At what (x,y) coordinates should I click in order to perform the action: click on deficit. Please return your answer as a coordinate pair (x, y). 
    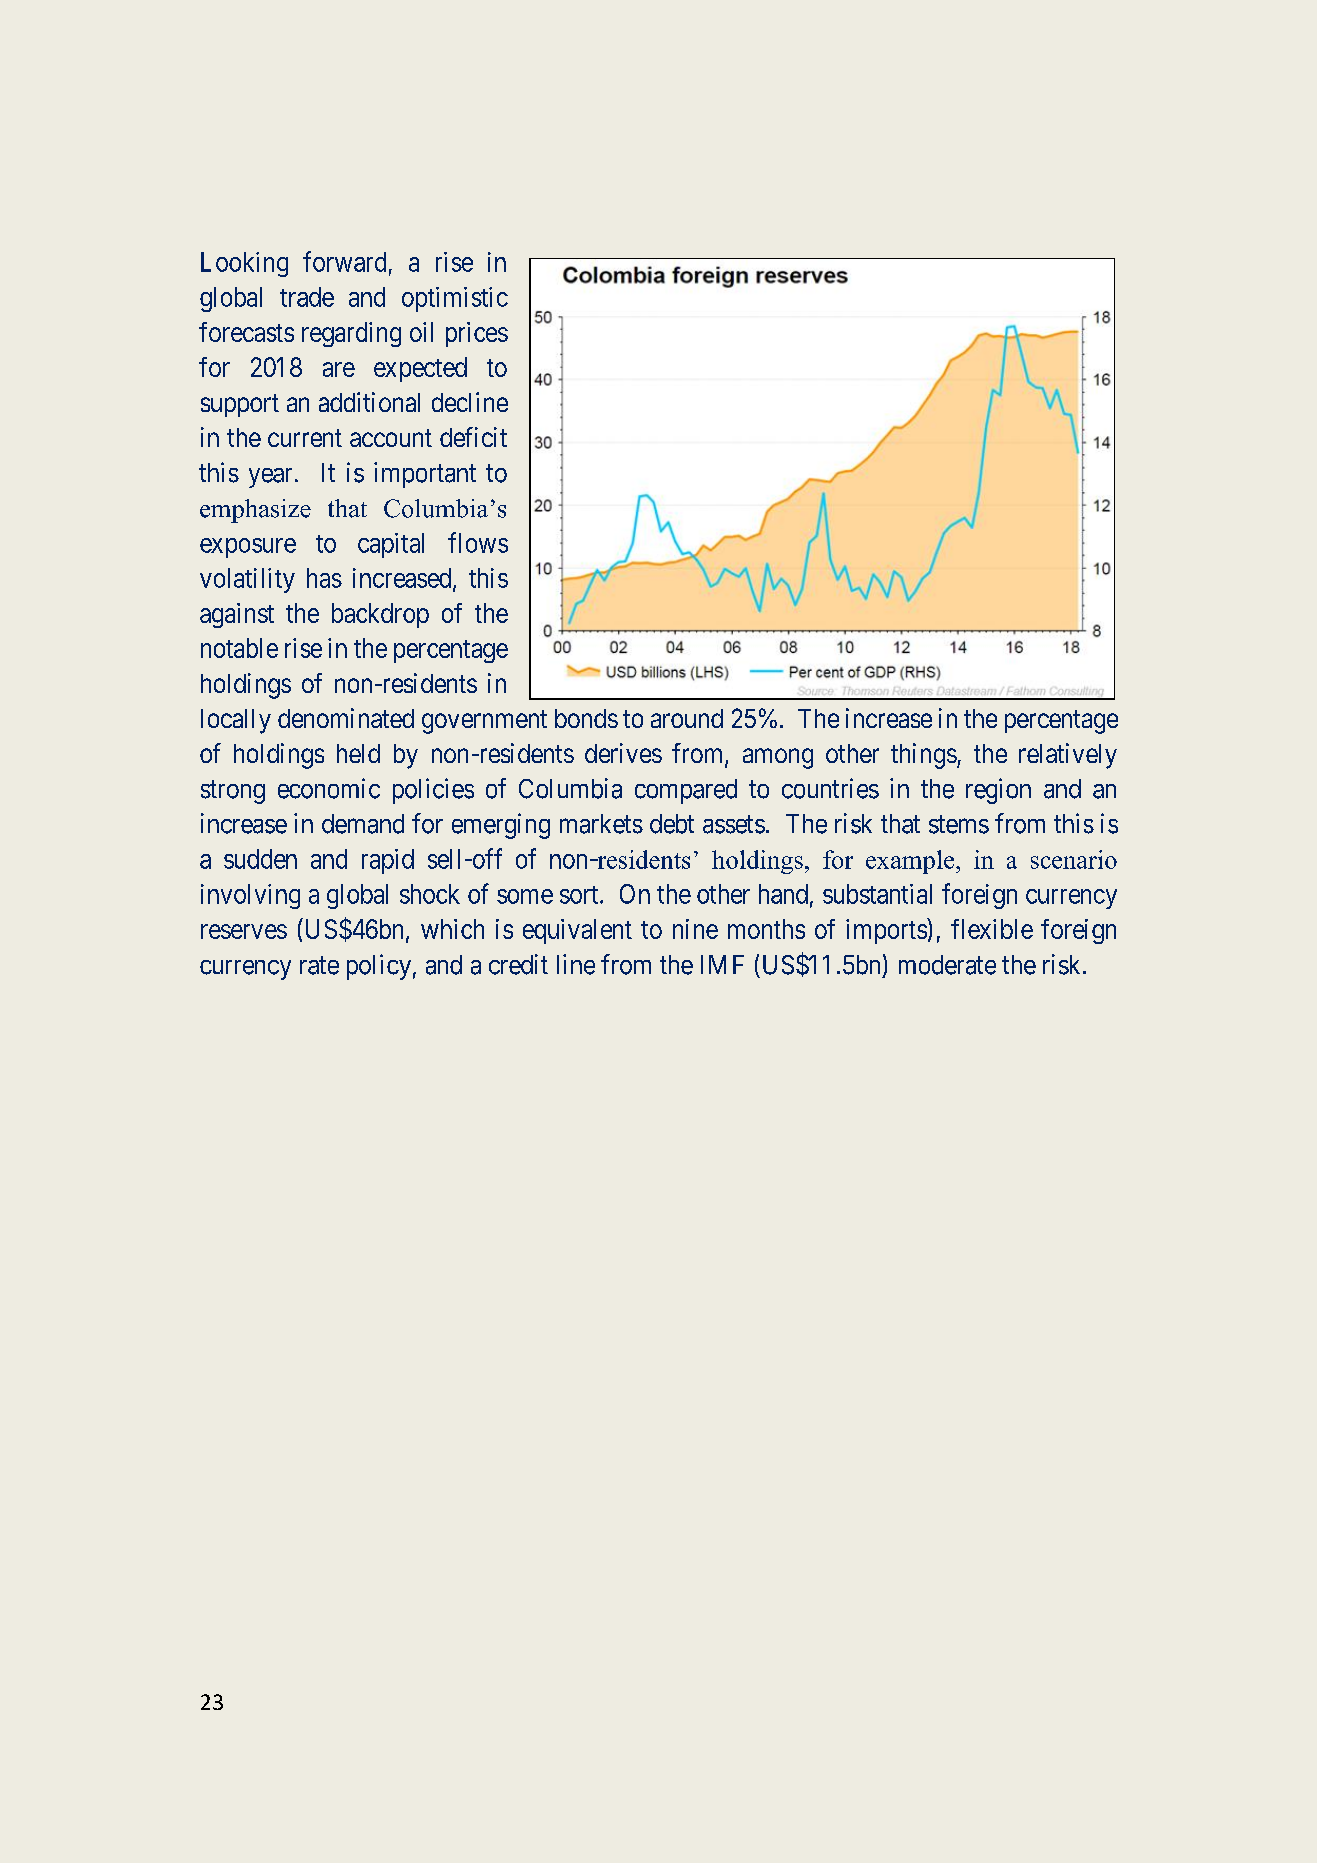
    Looking at the image, I should click on (473, 437).
